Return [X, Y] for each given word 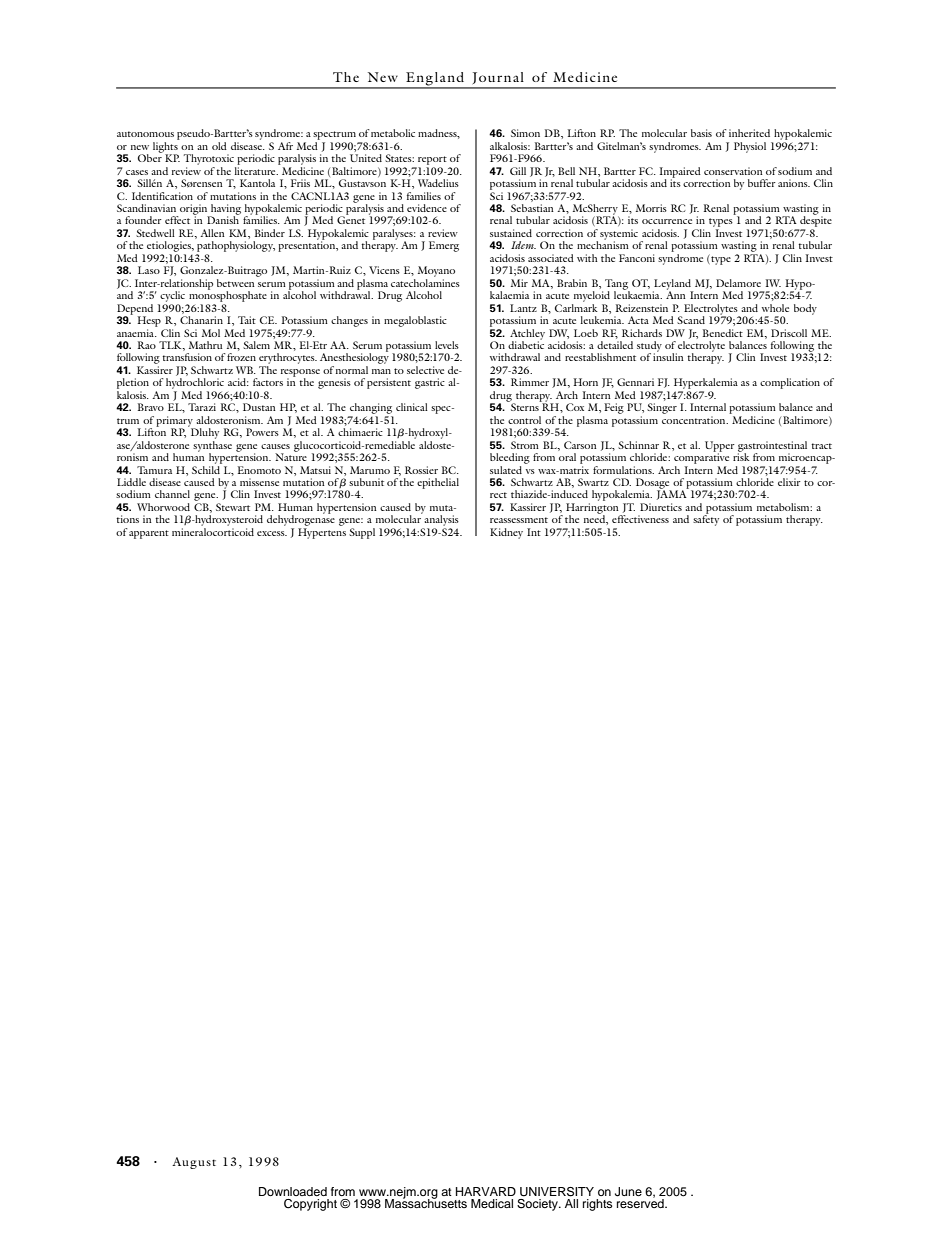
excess [272, 533]
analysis [440, 519]
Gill [518, 171]
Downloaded [293, 1191]
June [628, 1192]
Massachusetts [426, 1202]
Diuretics [661, 507]
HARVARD [486, 1191]
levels [447, 345]
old [219, 146]
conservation [733, 171]
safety [706, 519]
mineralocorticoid [213, 532]
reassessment [519, 520]
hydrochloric [195, 383]
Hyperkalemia [706, 383]
